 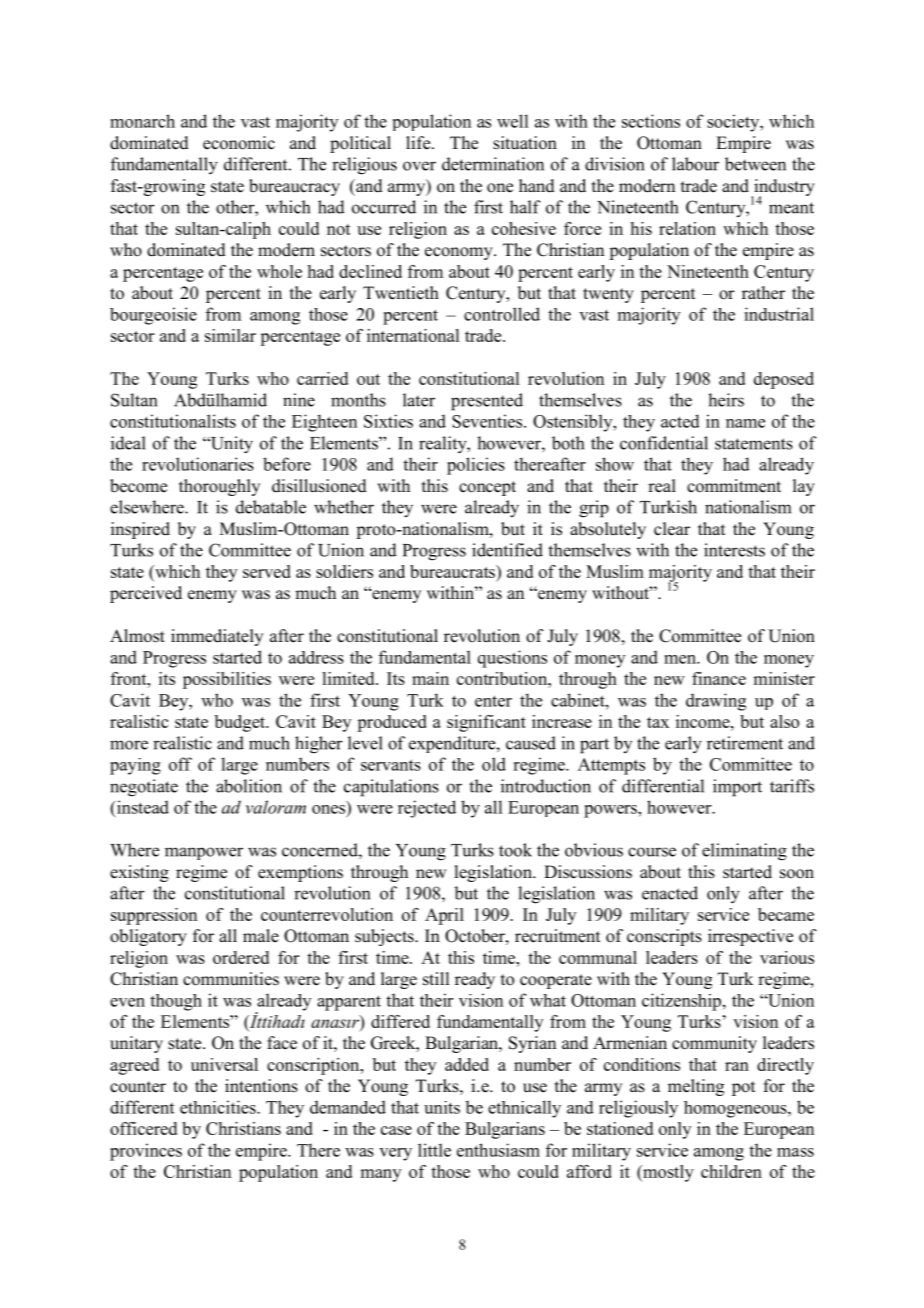 I want to click on questions, so click(x=512, y=659).
